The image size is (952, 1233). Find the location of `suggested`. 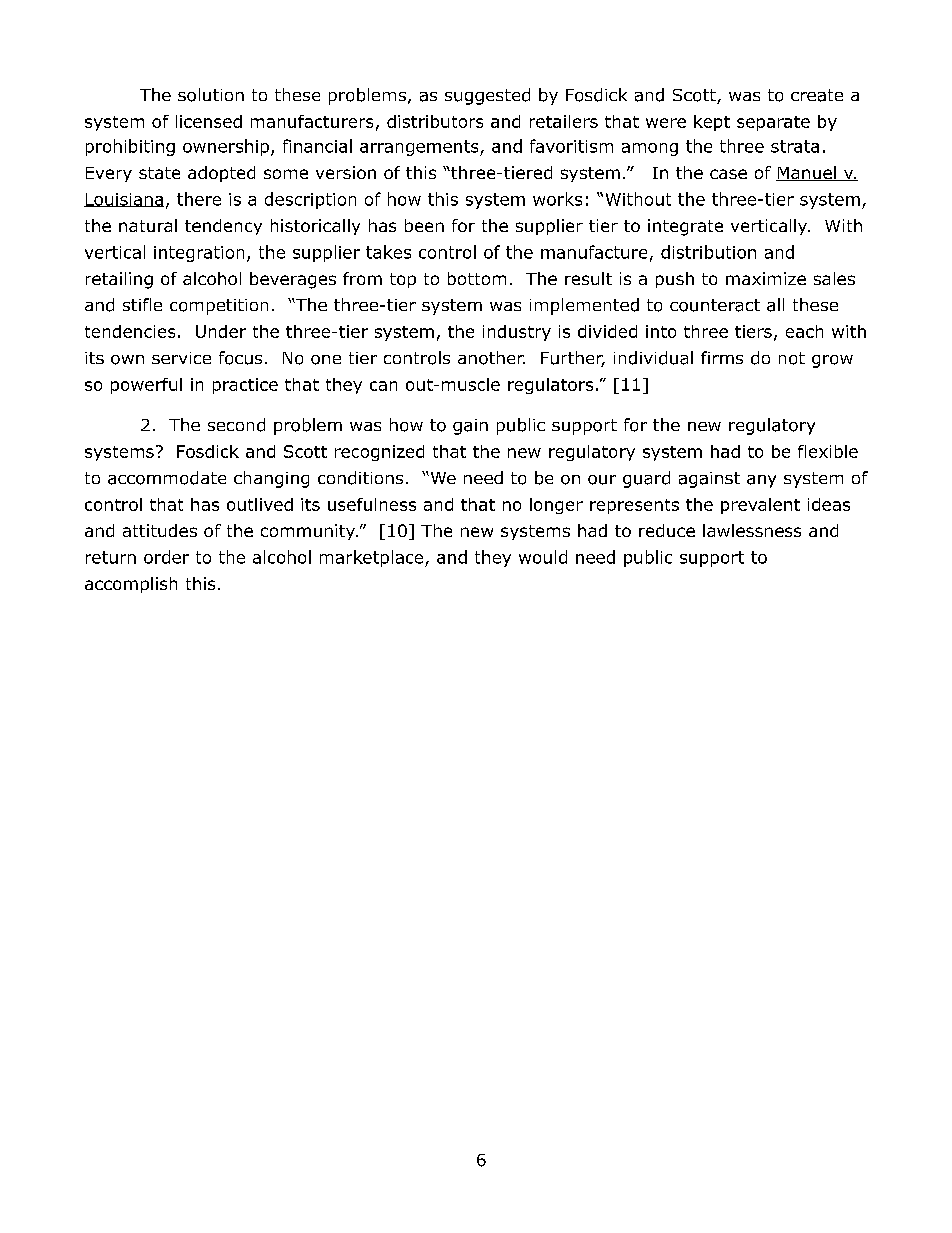

suggested is located at coordinates (487, 96).
